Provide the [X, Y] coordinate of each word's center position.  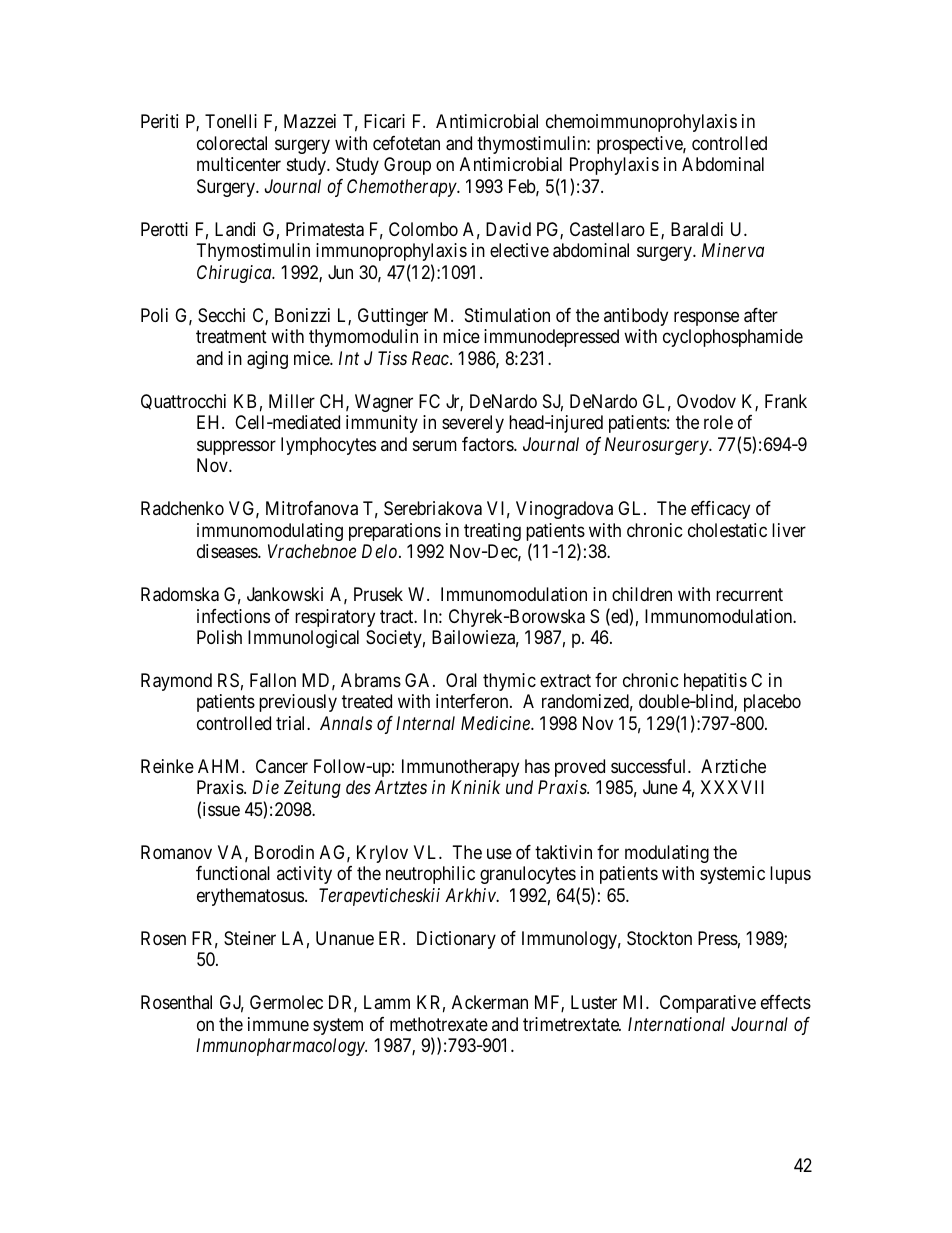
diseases [228, 551]
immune [278, 1024]
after [761, 315]
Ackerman [490, 1002]
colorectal [232, 143]
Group [407, 166]
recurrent [749, 594]
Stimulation [507, 315]
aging [267, 360]
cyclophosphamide [733, 338]
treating [492, 532]
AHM [220, 766]
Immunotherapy [460, 768]
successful [650, 766]
